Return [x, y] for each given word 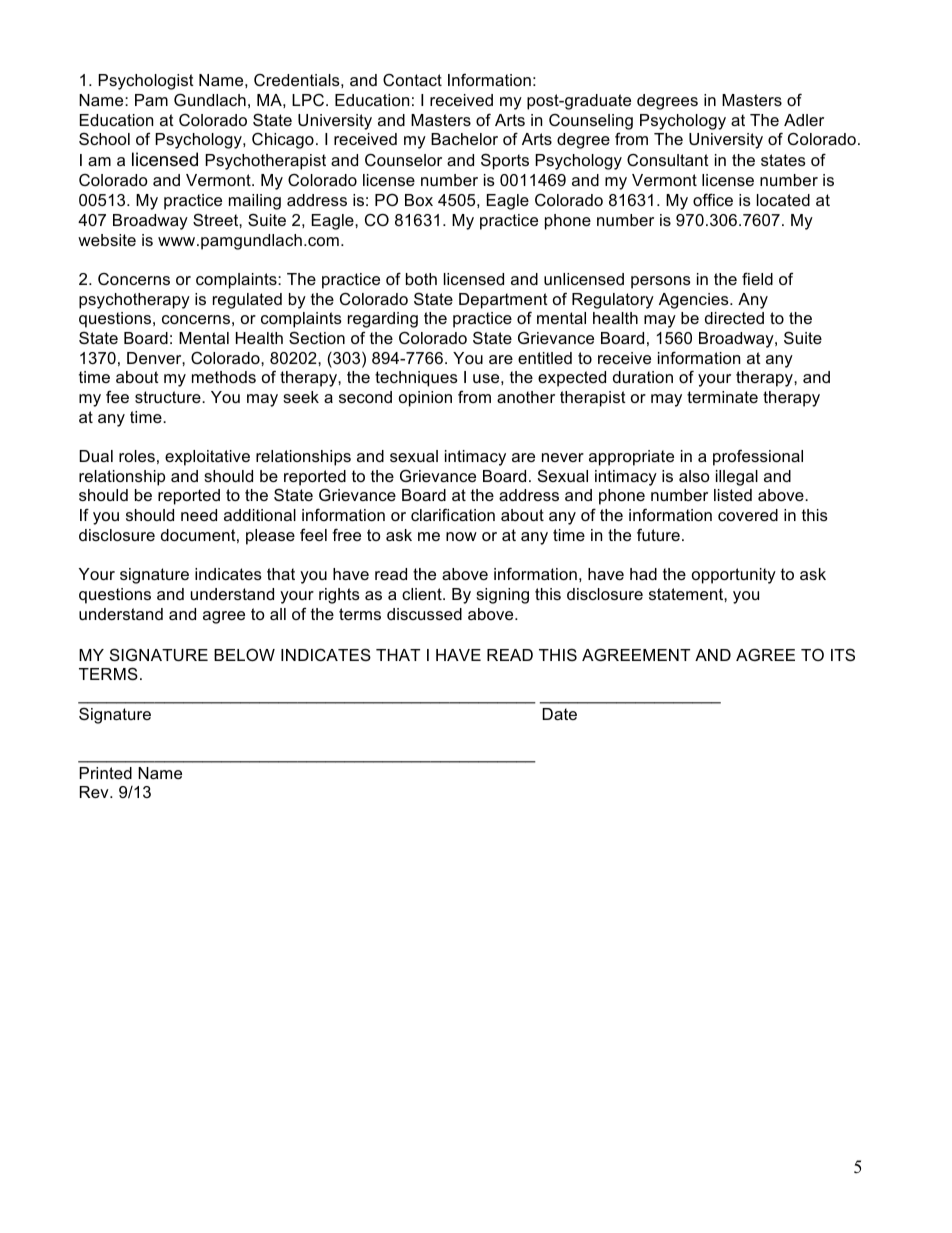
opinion [425, 399]
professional [758, 457]
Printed [105, 773]
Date [559, 714]
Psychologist [146, 82]
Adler [804, 120]
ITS [843, 654]
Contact [412, 80]
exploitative [207, 458]
